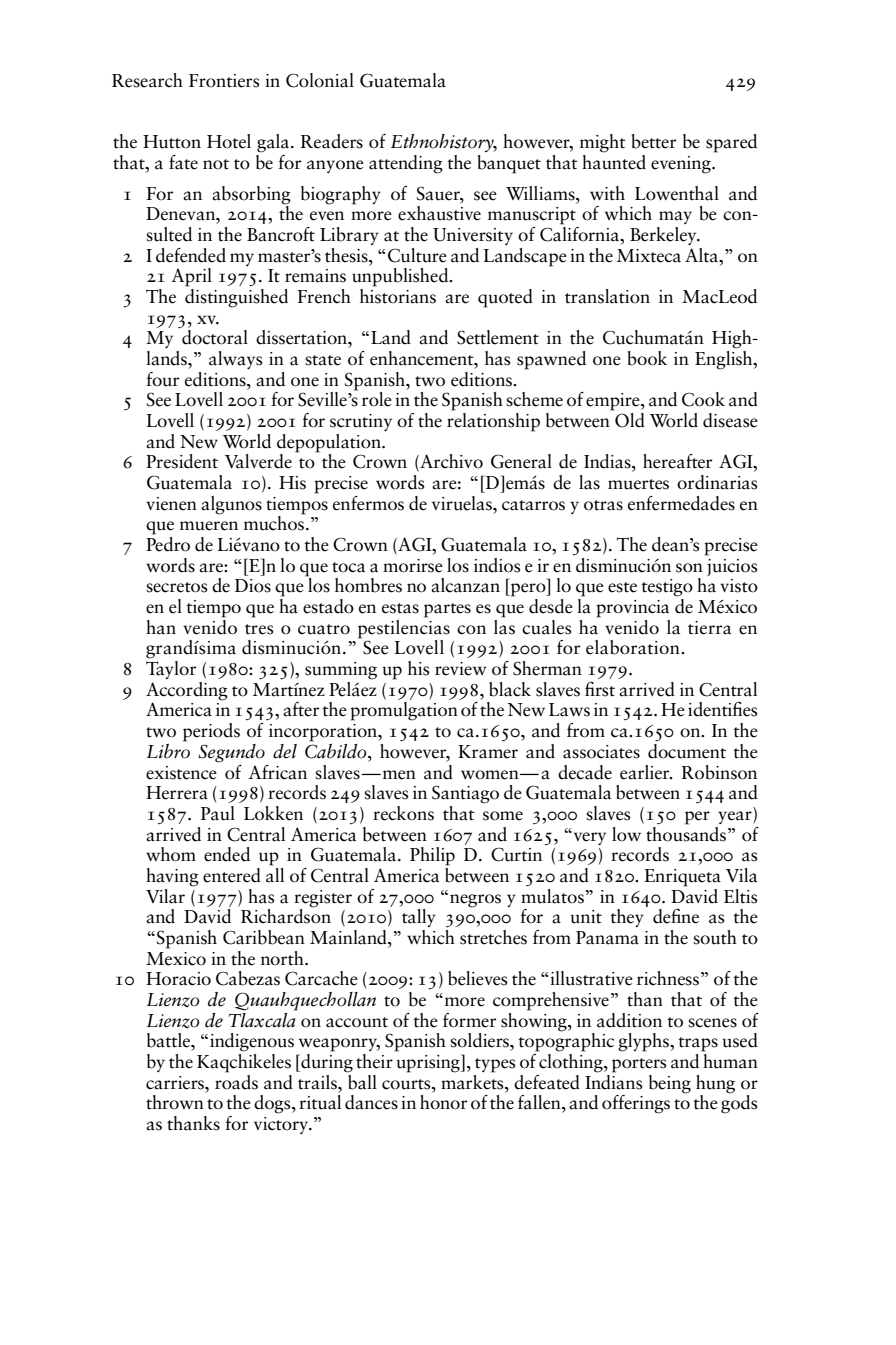 Image resolution: width=896 pixels, height=1345 pixels. What do you see at coordinates (259, 629) in the screenshot?
I see `tres` at bounding box center [259, 629].
